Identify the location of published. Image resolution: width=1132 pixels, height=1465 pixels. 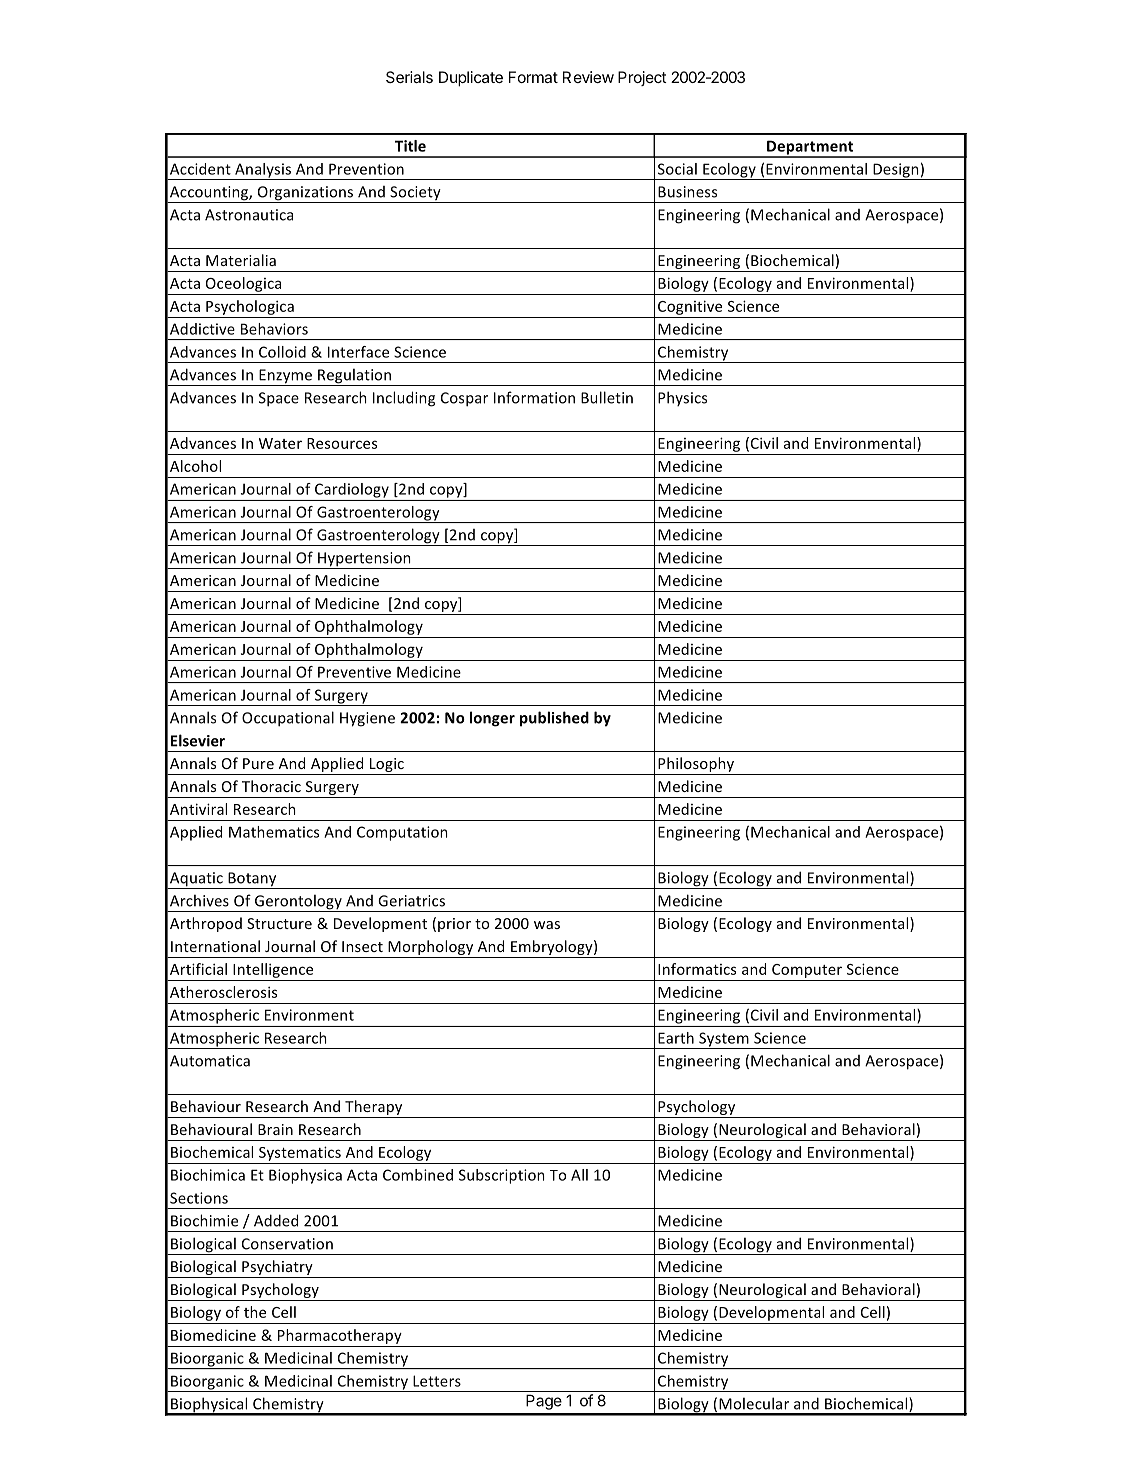
(554, 719).
